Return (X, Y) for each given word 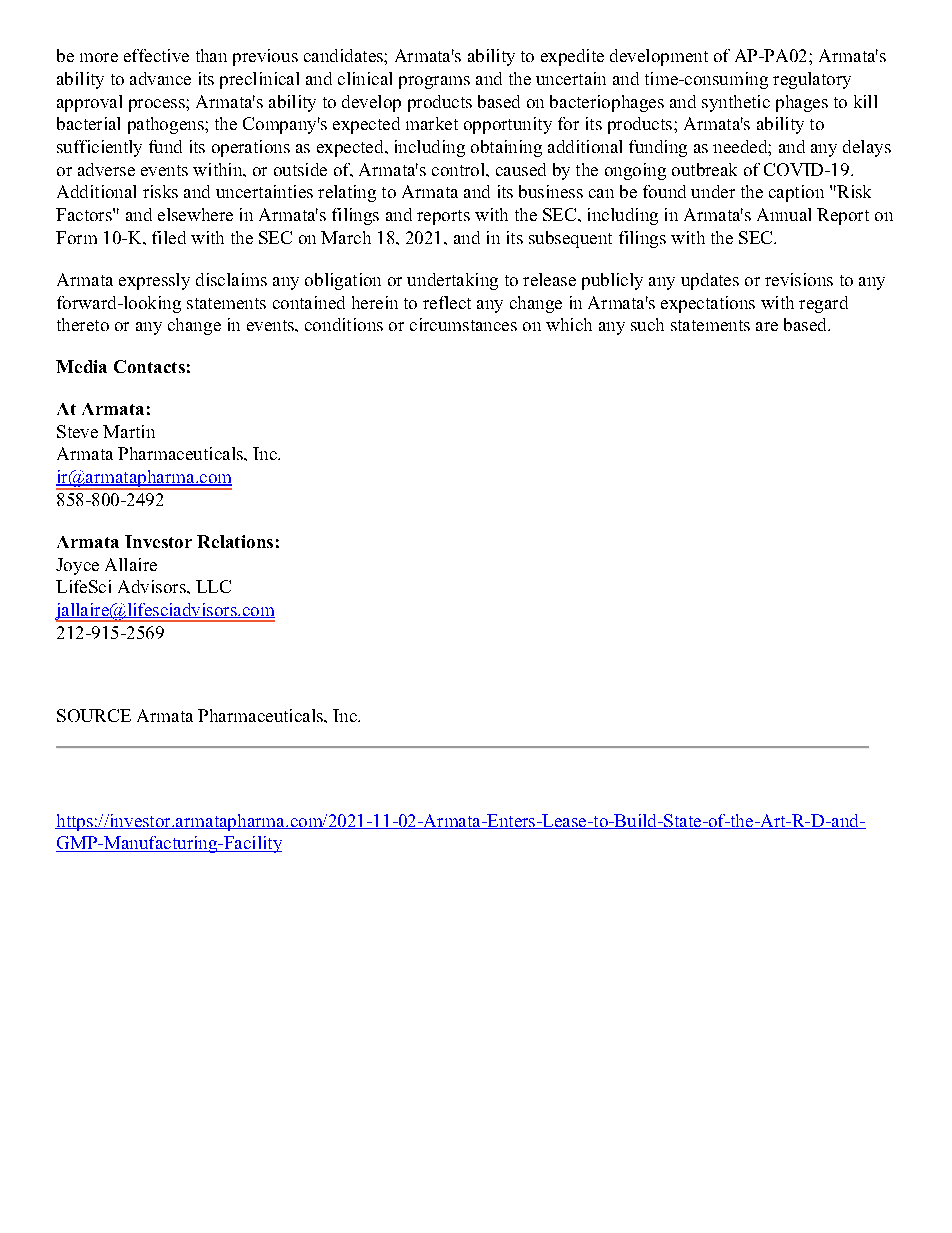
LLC (213, 586)
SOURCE (94, 715)
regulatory (812, 80)
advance (160, 78)
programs (434, 82)
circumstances (463, 324)
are (767, 326)
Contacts (149, 366)
